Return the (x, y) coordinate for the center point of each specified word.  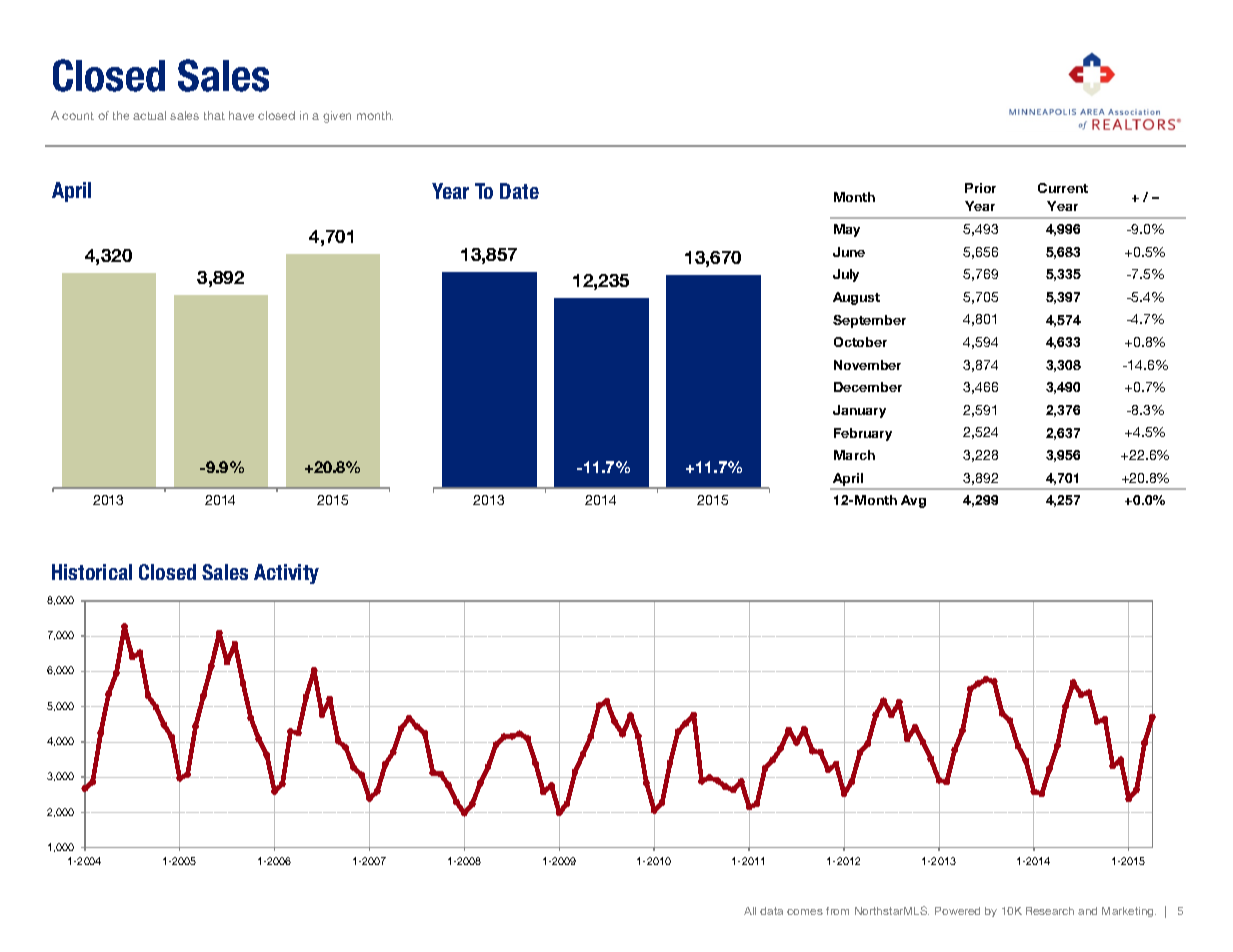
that (214, 115)
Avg (913, 501)
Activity (286, 574)
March (854, 455)
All (750, 911)
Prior (980, 188)
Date (519, 191)
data (771, 911)
